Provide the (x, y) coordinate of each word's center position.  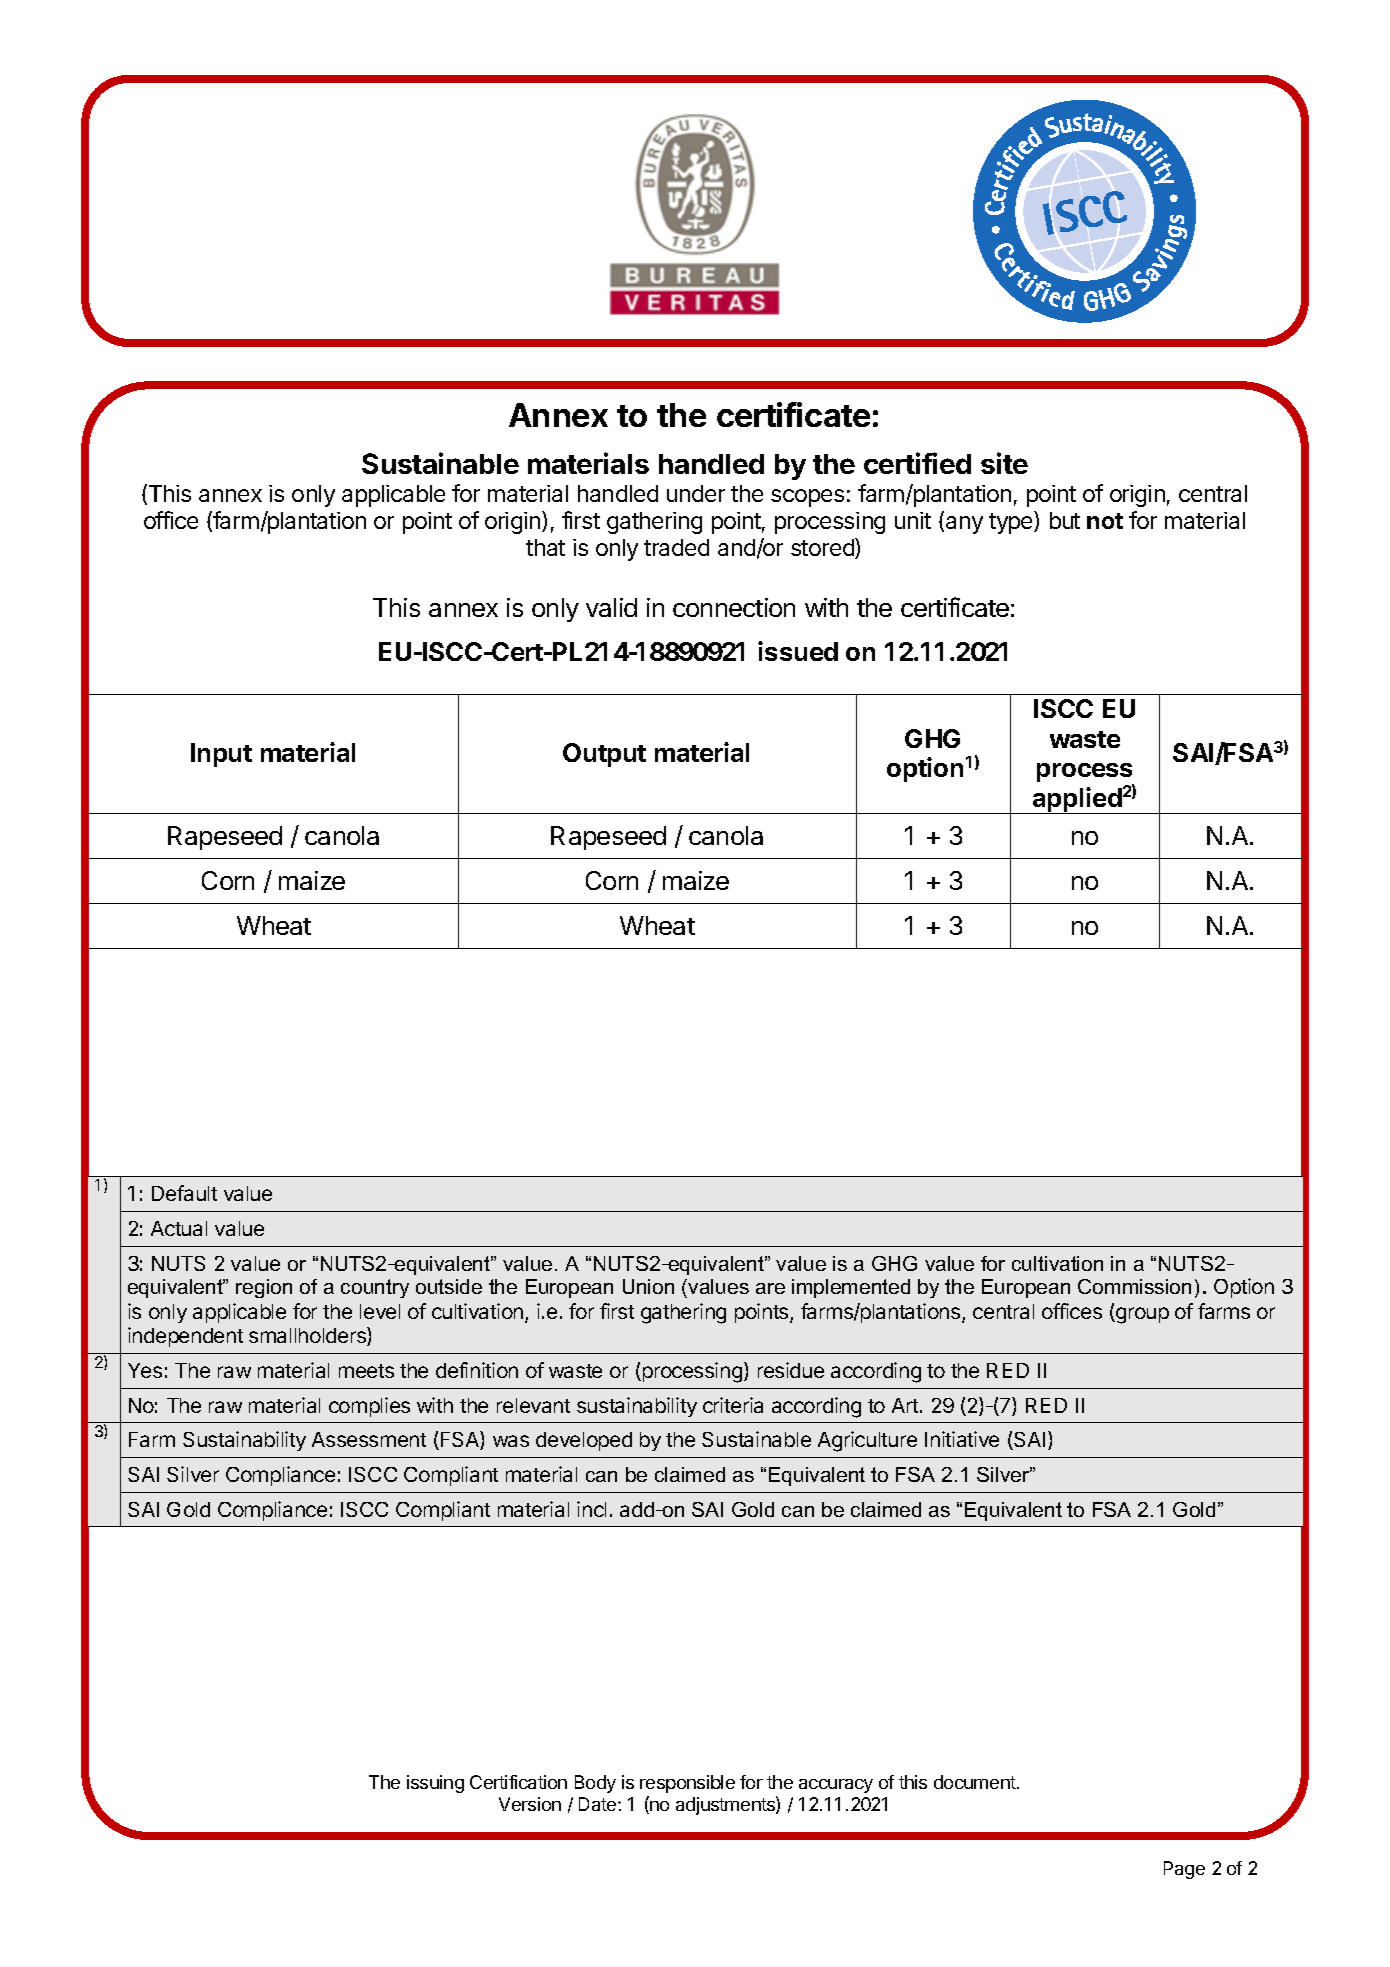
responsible (687, 1784)
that (545, 547)
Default (184, 1193)
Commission (1134, 1286)
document (975, 1782)
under (696, 493)
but (1065, 520)
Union (648, 1286)
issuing (435, 1784)
